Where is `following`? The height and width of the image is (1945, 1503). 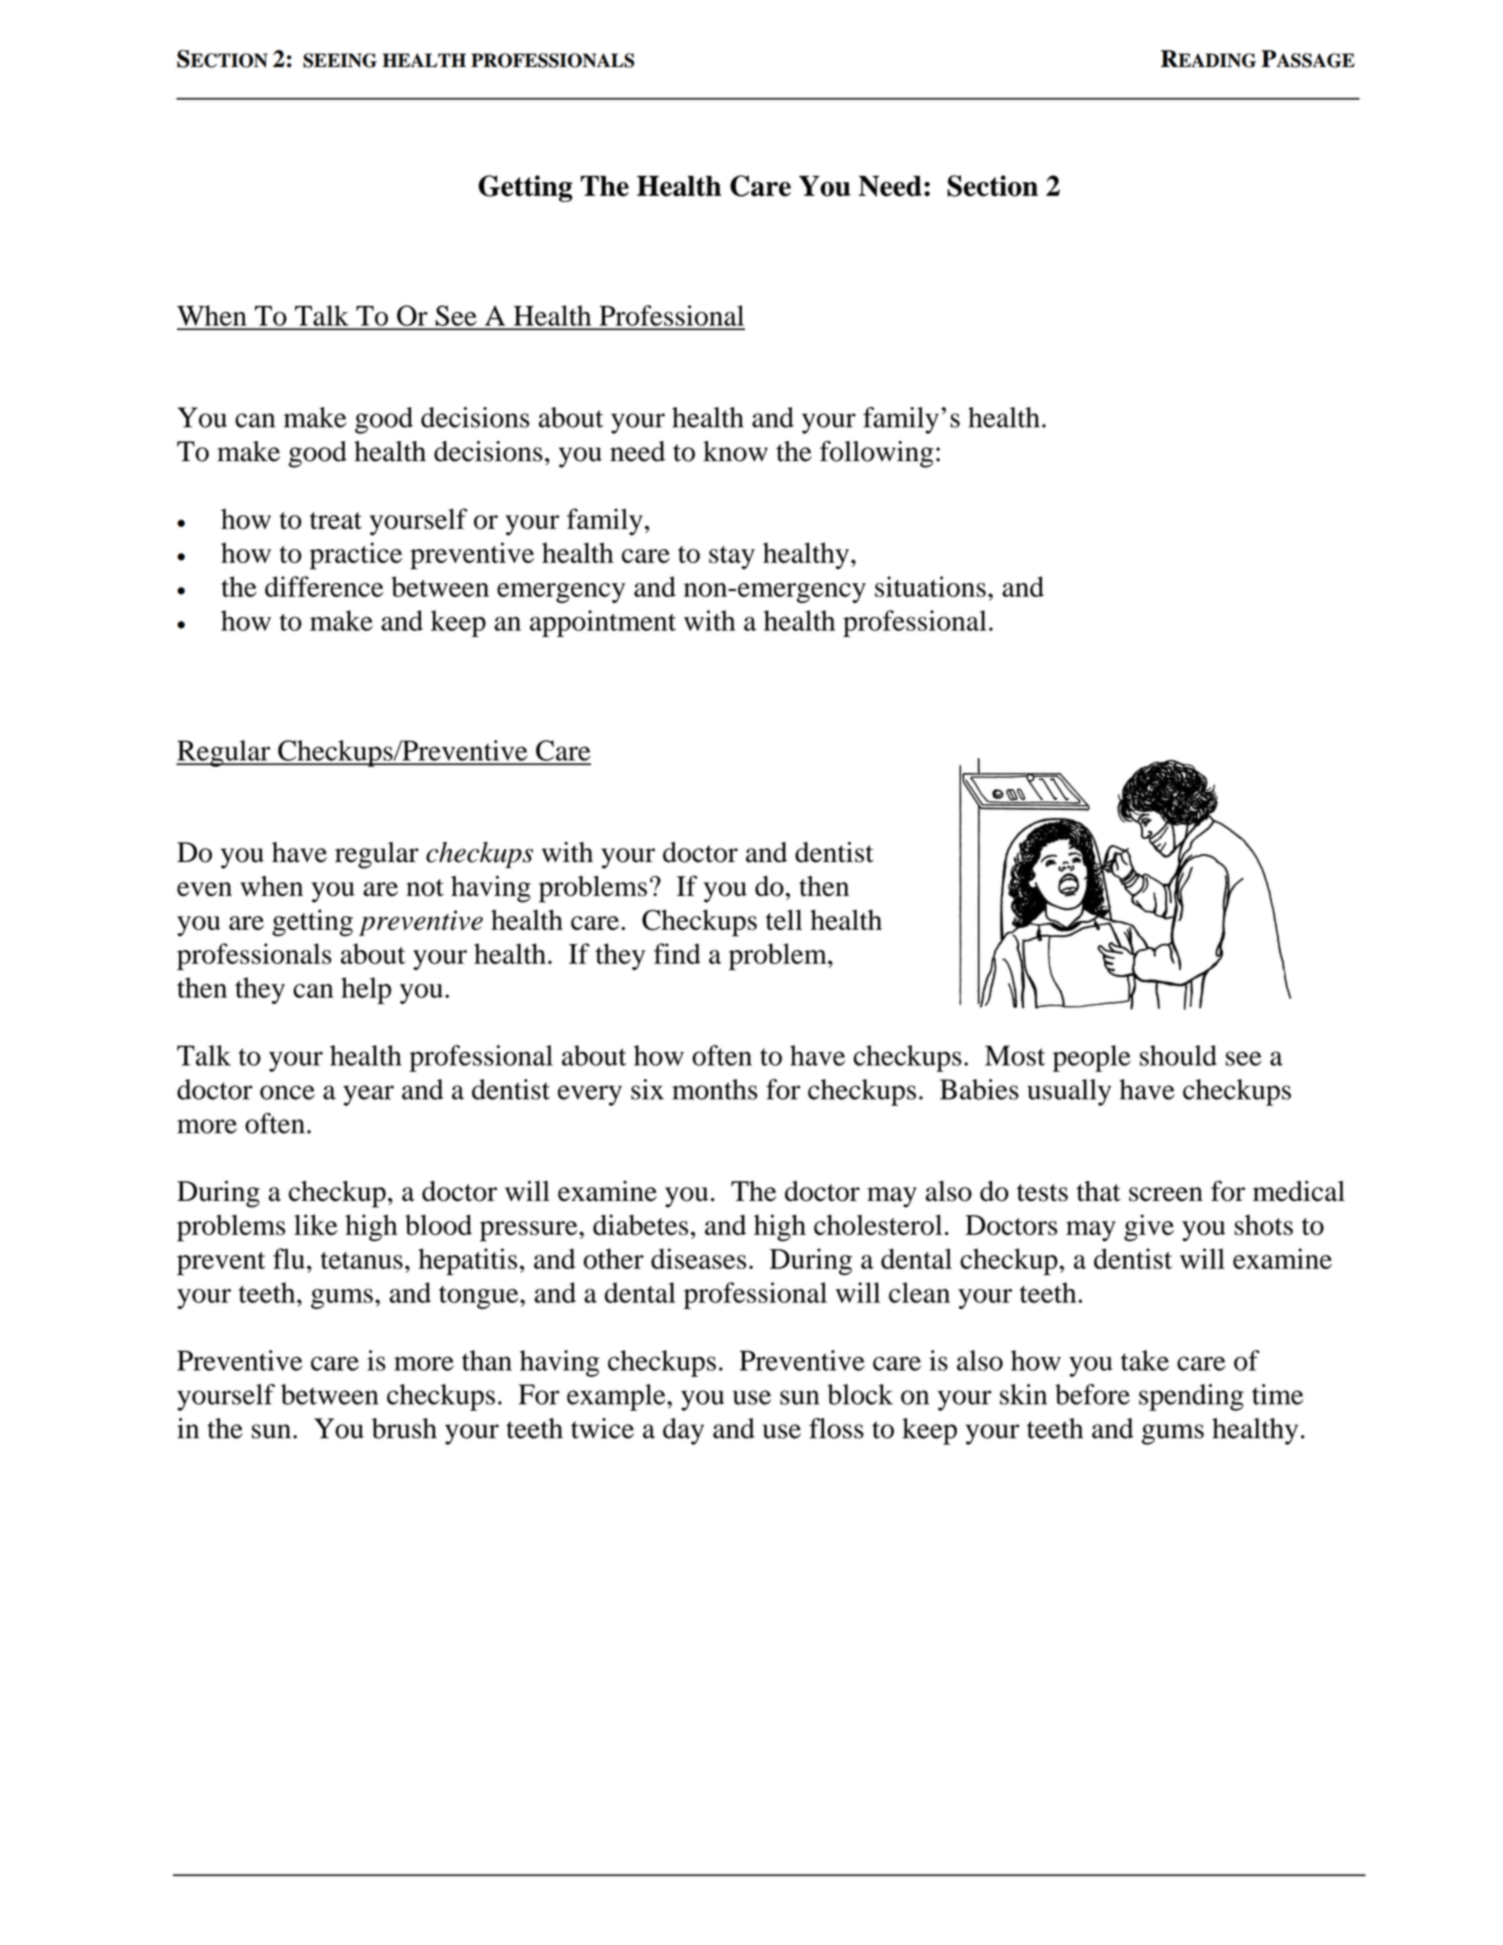
following is located at coordinates (876, 454).
